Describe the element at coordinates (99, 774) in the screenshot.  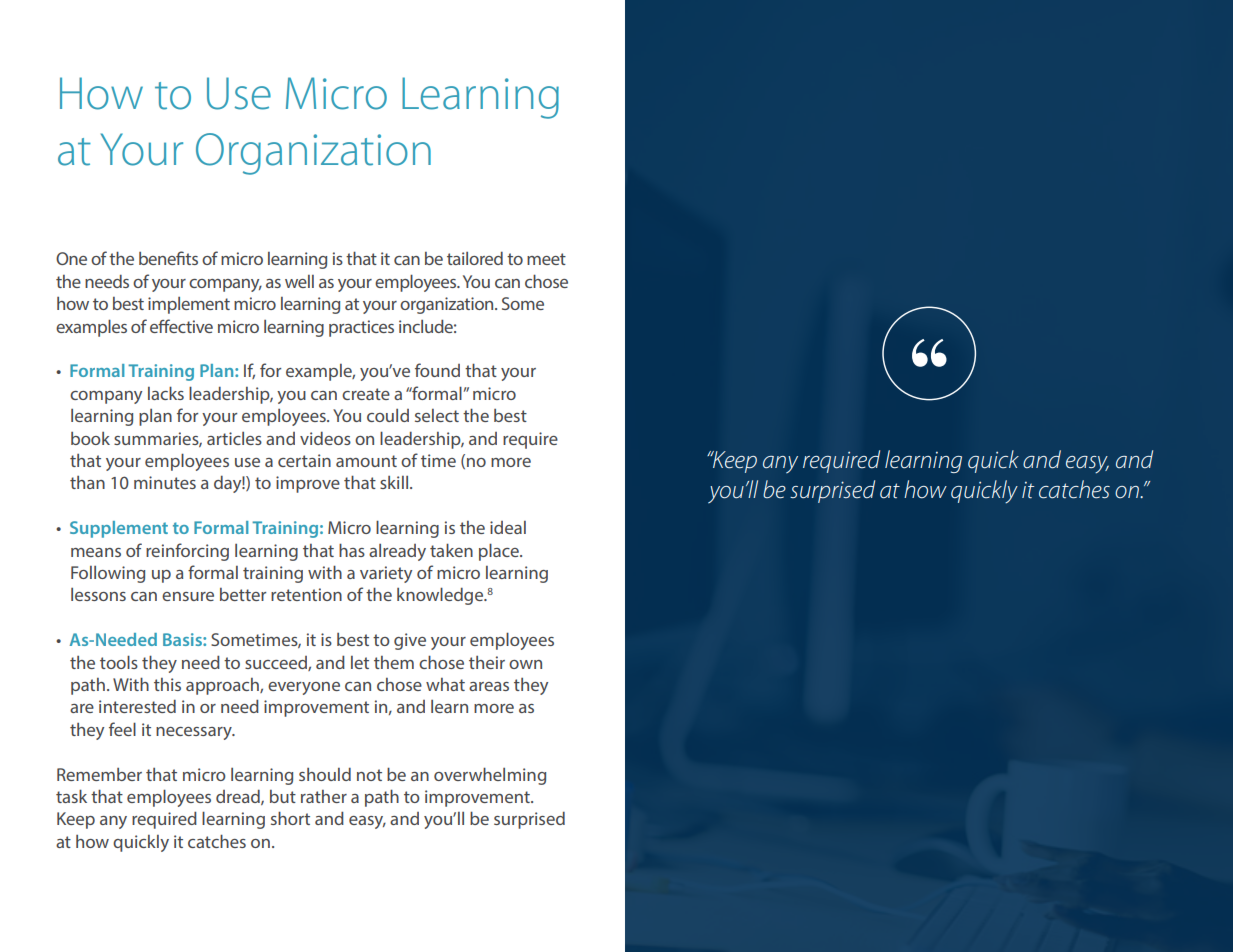
I see `Remember` at that location.
